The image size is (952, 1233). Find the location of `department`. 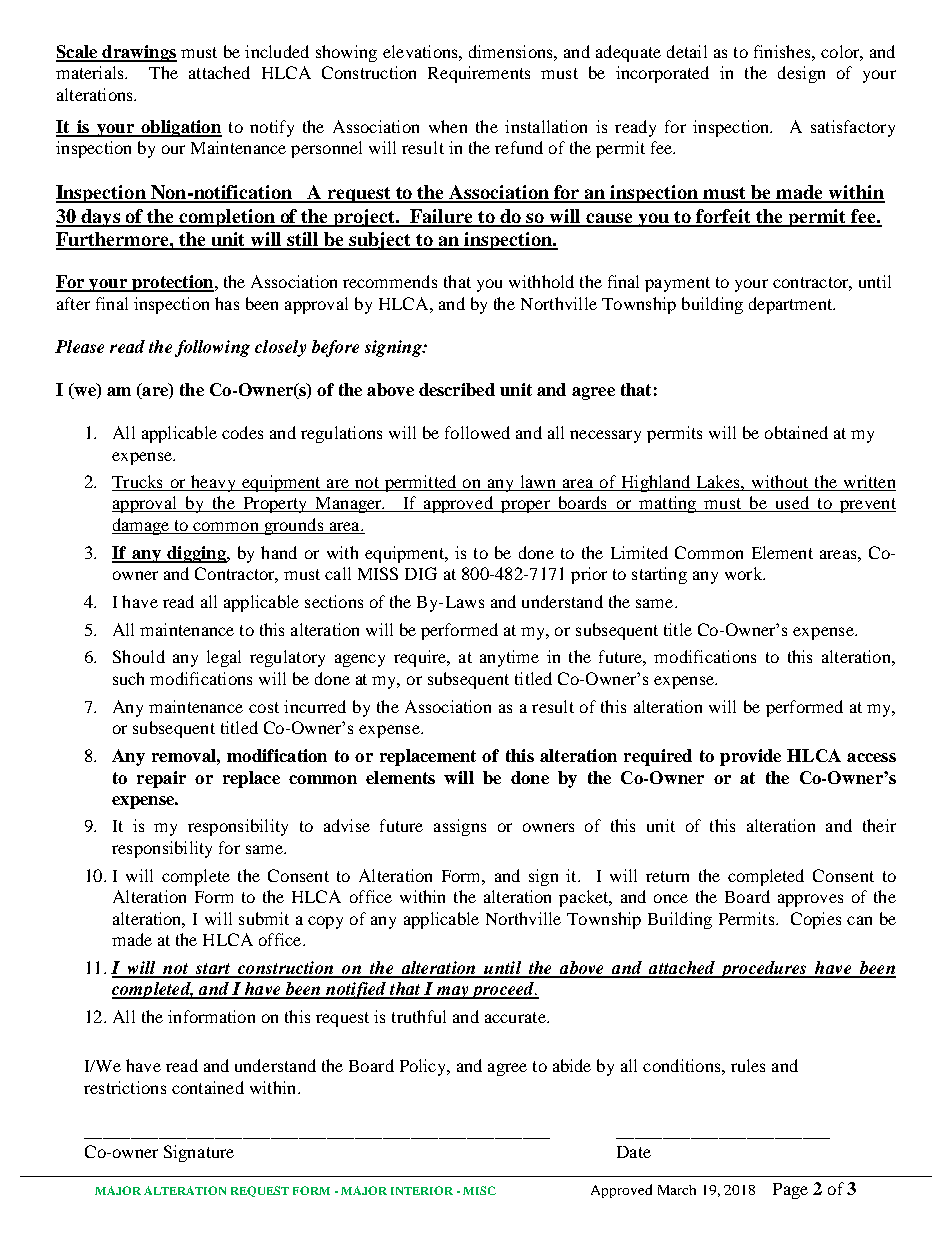

department is located at coordinates (792, 305).
